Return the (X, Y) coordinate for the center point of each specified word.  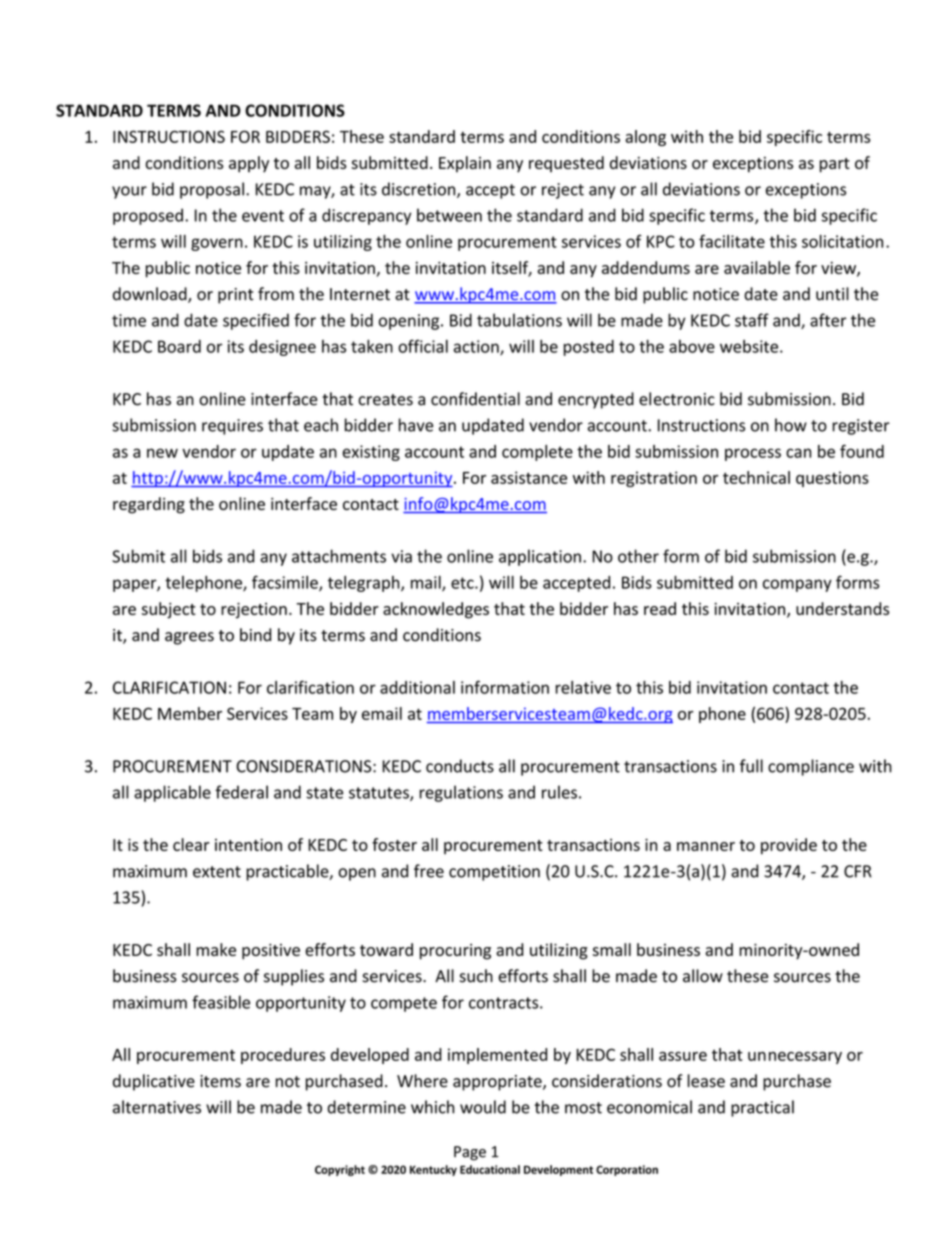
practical (762, 1108)
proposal (212, 190)
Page (470, 1153)
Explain (465, 164)
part (835, 165)
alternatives (157, 1107)
